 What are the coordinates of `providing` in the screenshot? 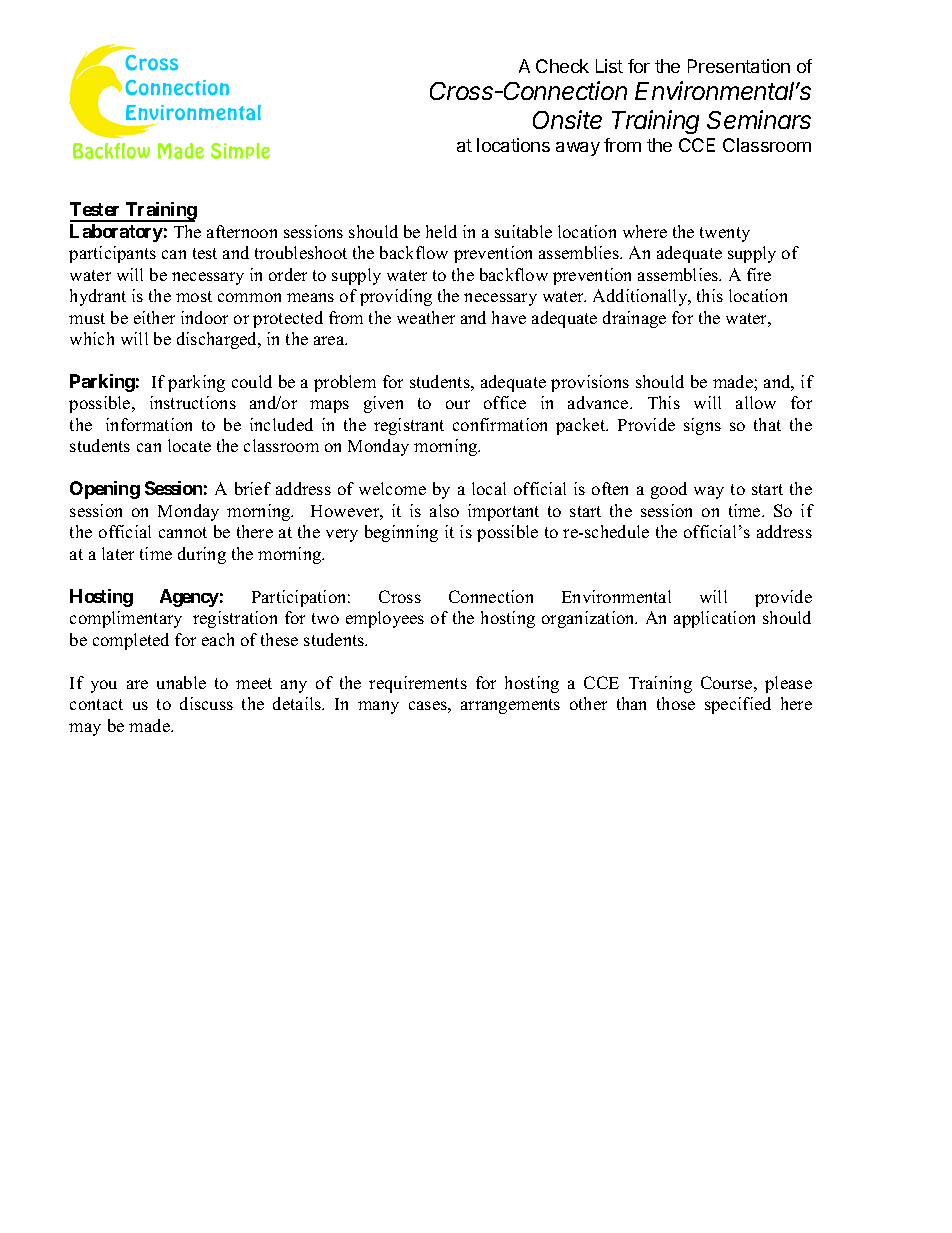 It's located at (396, 297).
